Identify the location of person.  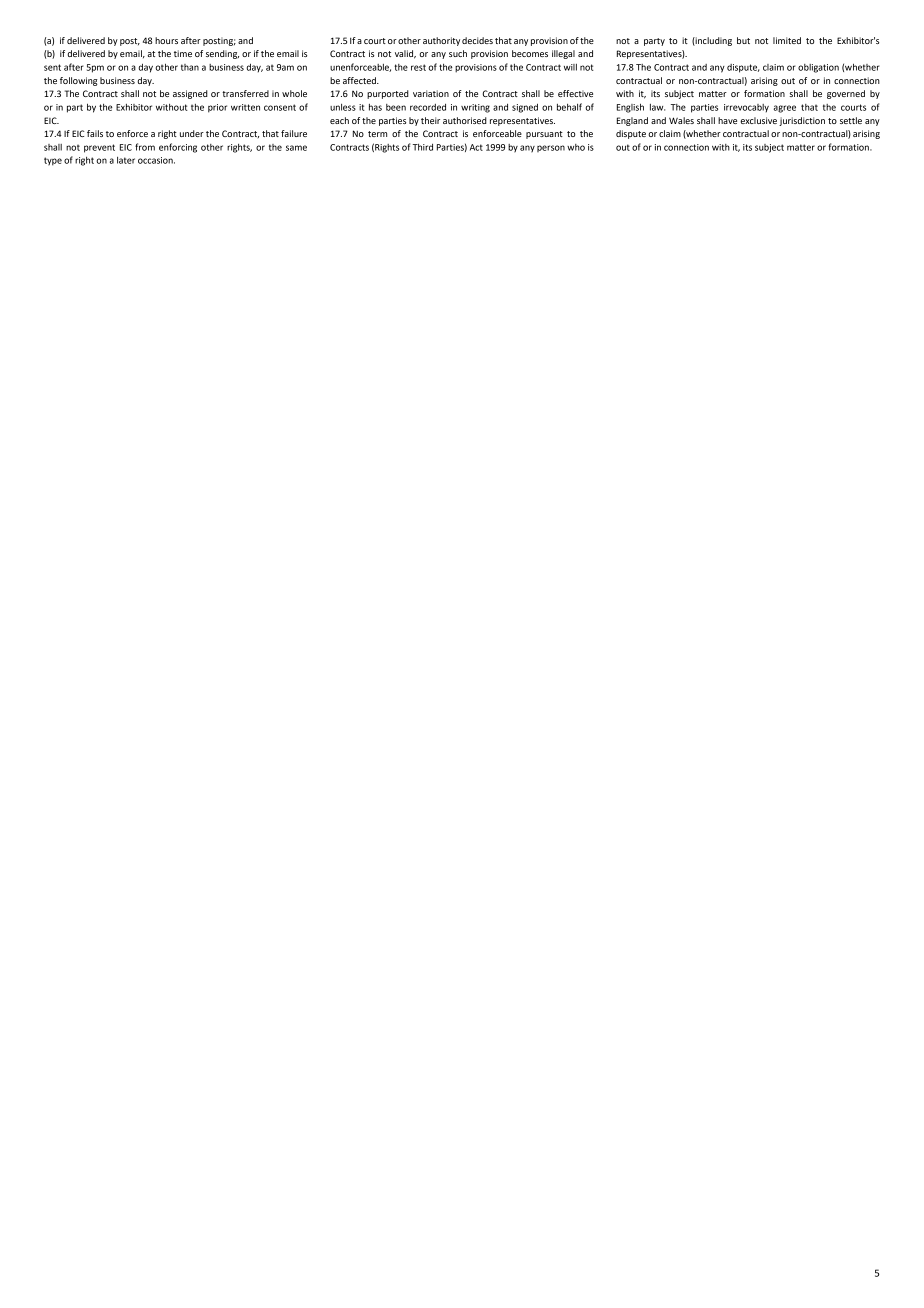
(551, 148).
